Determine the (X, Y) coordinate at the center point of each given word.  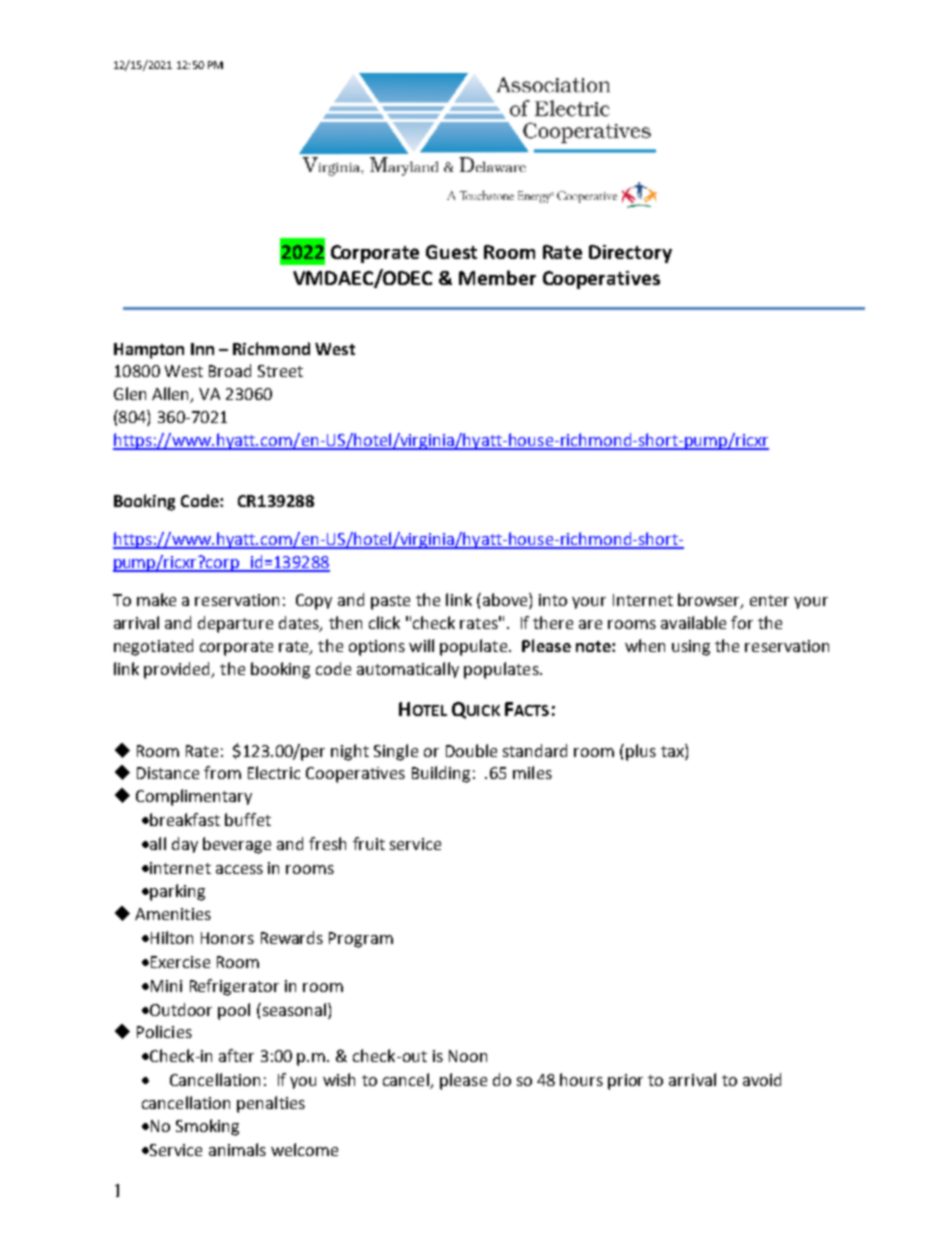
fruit (369, 843)
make (156, 599)
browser (710, 601)
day (185, 845)
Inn (202, 349)
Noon (468, 1056)
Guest (451, 252)
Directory (630, 254)
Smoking (207, 1127)
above (505, 601)
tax (673, 750)
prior (625, 1082)
